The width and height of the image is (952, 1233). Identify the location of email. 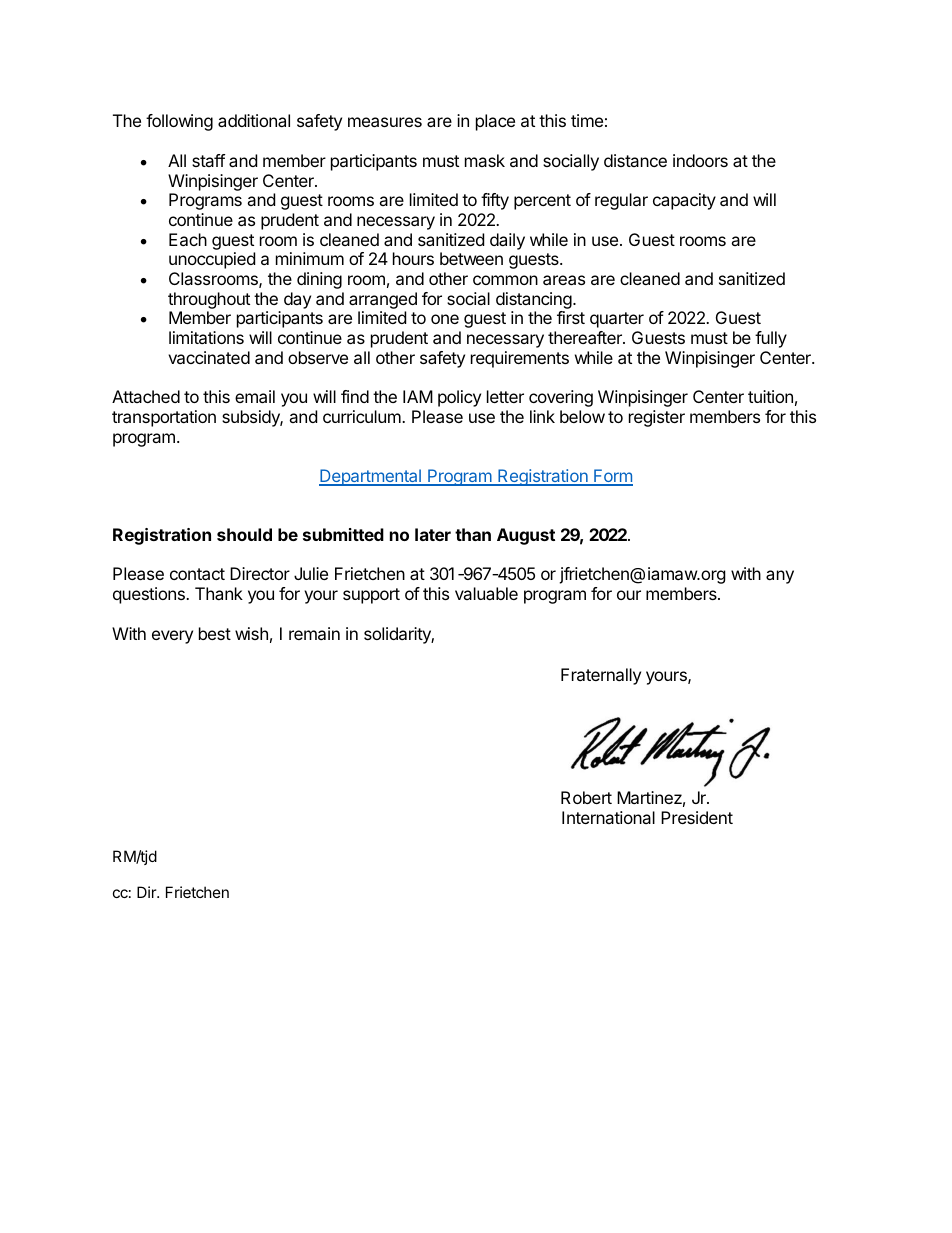
(255, 396).
